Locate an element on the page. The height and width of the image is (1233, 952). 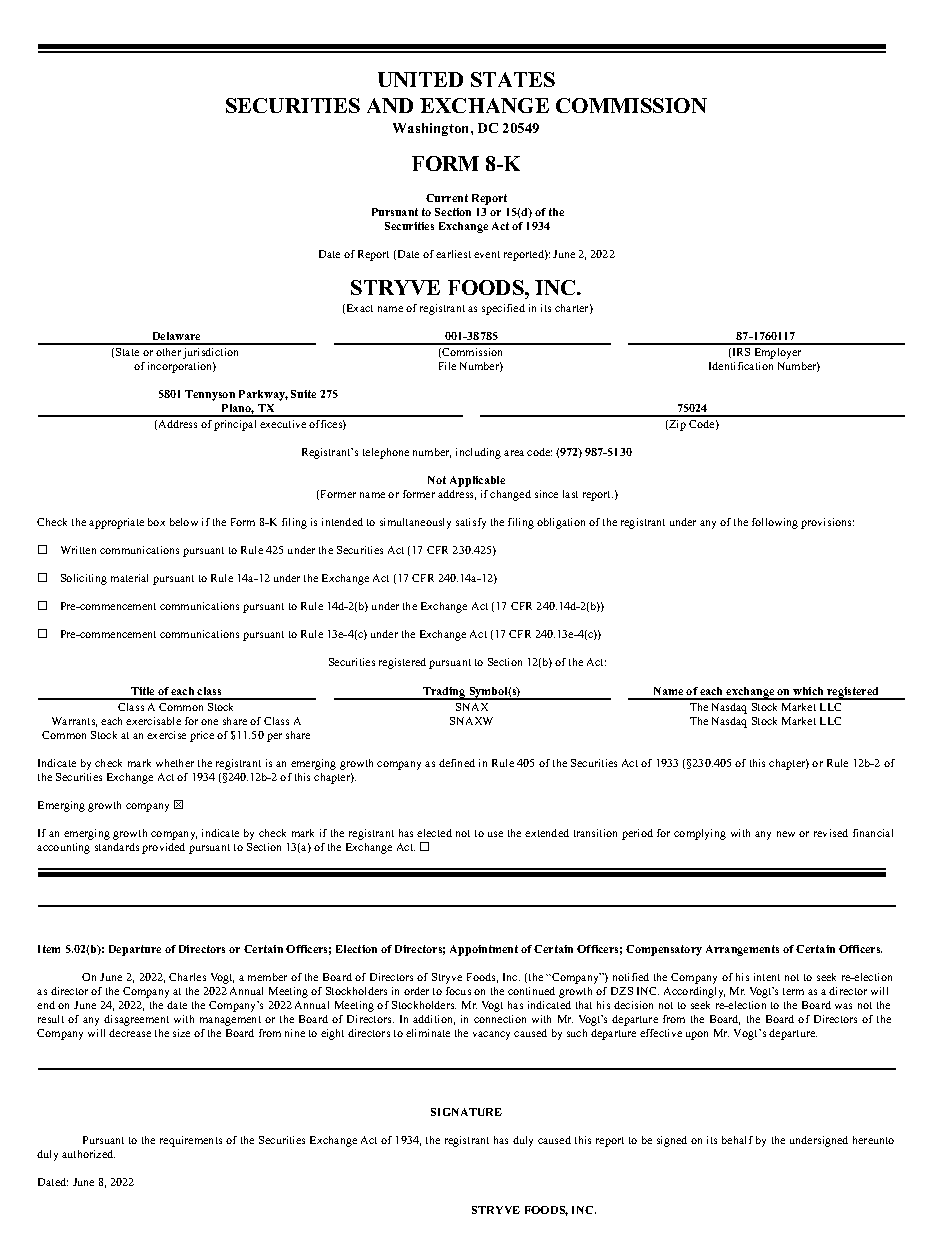
behalf is located at coordinates (737, 1140).
